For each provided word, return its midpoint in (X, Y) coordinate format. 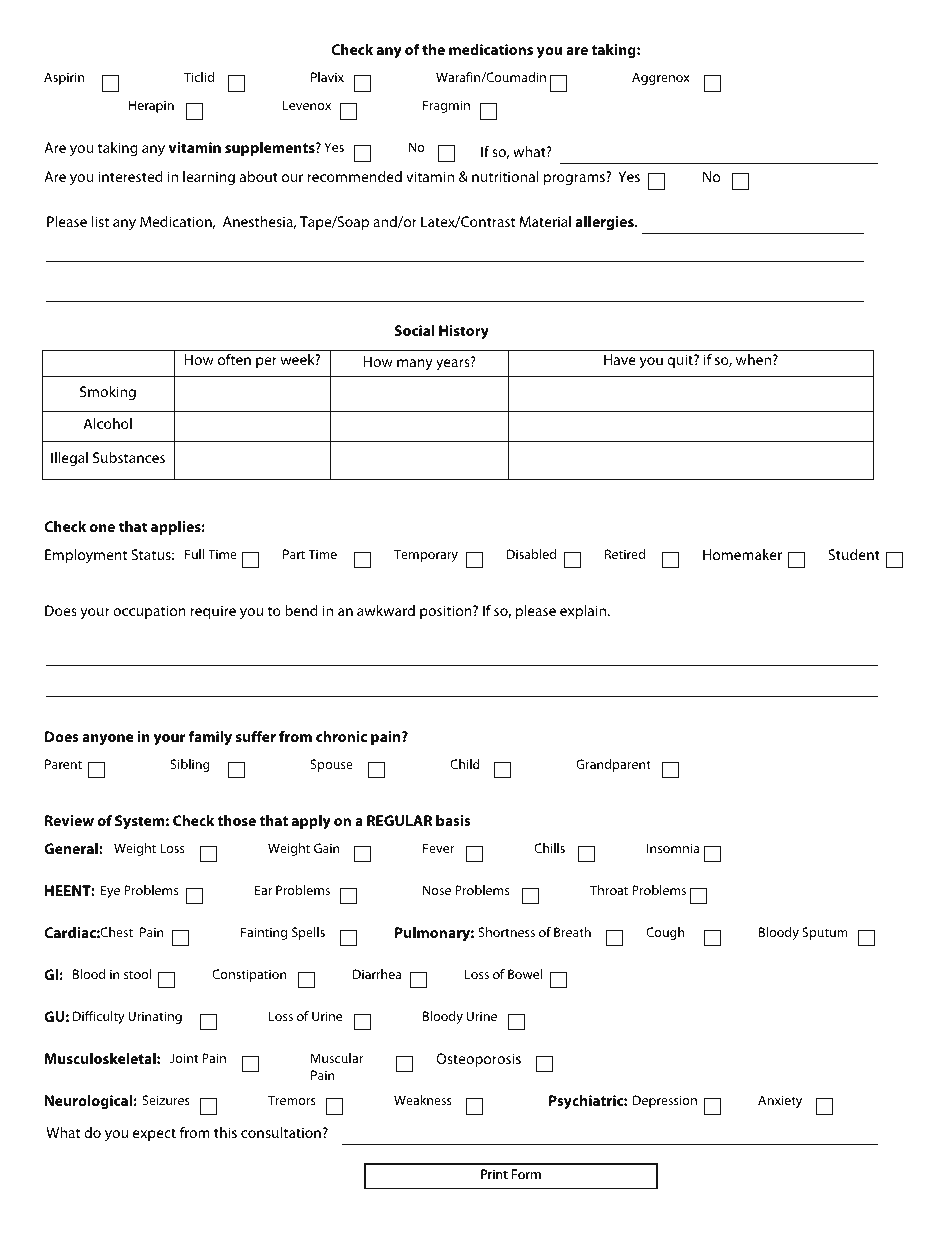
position (447, 612)
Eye (110, 891)
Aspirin (64, 78)
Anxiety (780, 1101)
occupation (149, 612)
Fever (438, 848)
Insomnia (673, 848)
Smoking (108, 393)
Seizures (166, 1100)
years (454, 364)
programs (575, 179)
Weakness (423, 1100)
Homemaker (742, 554)
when (755, 359)
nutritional (505, 176)
